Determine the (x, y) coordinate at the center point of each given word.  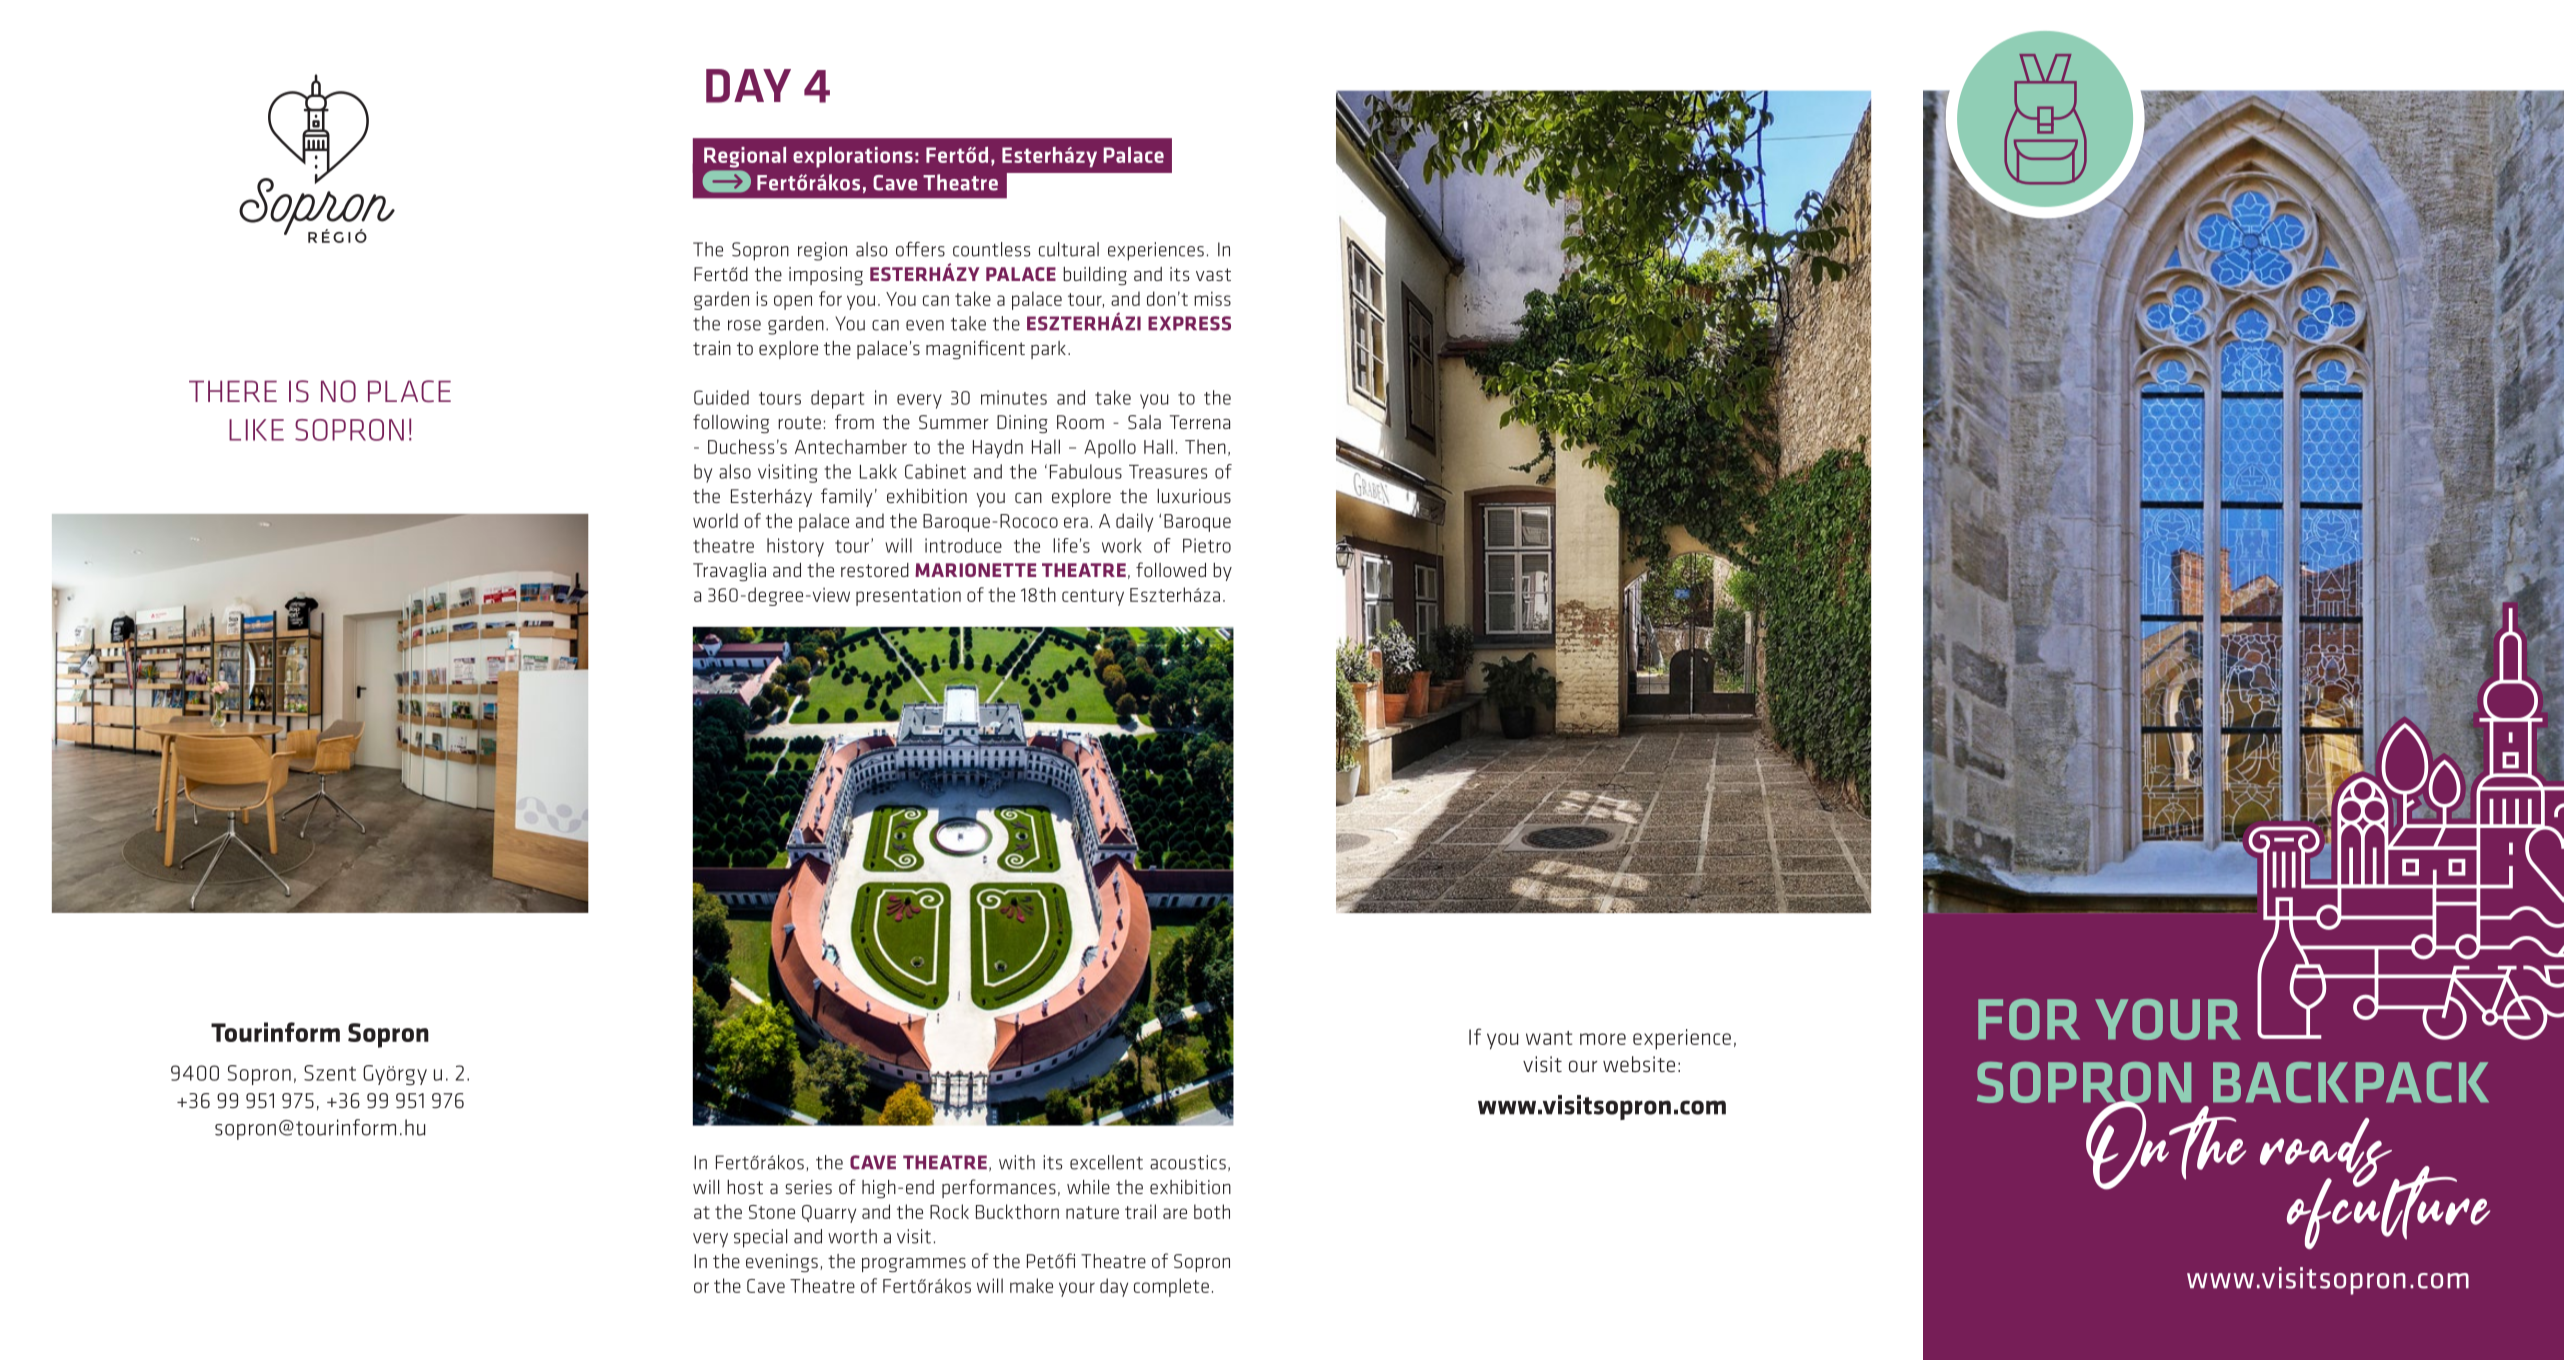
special (760, 1238)
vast (1213, 274)
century (1093, 597)
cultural (1069, 249)
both (1212, 1211)
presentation (908, 596)
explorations (853, 157)
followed (1171, 569)
